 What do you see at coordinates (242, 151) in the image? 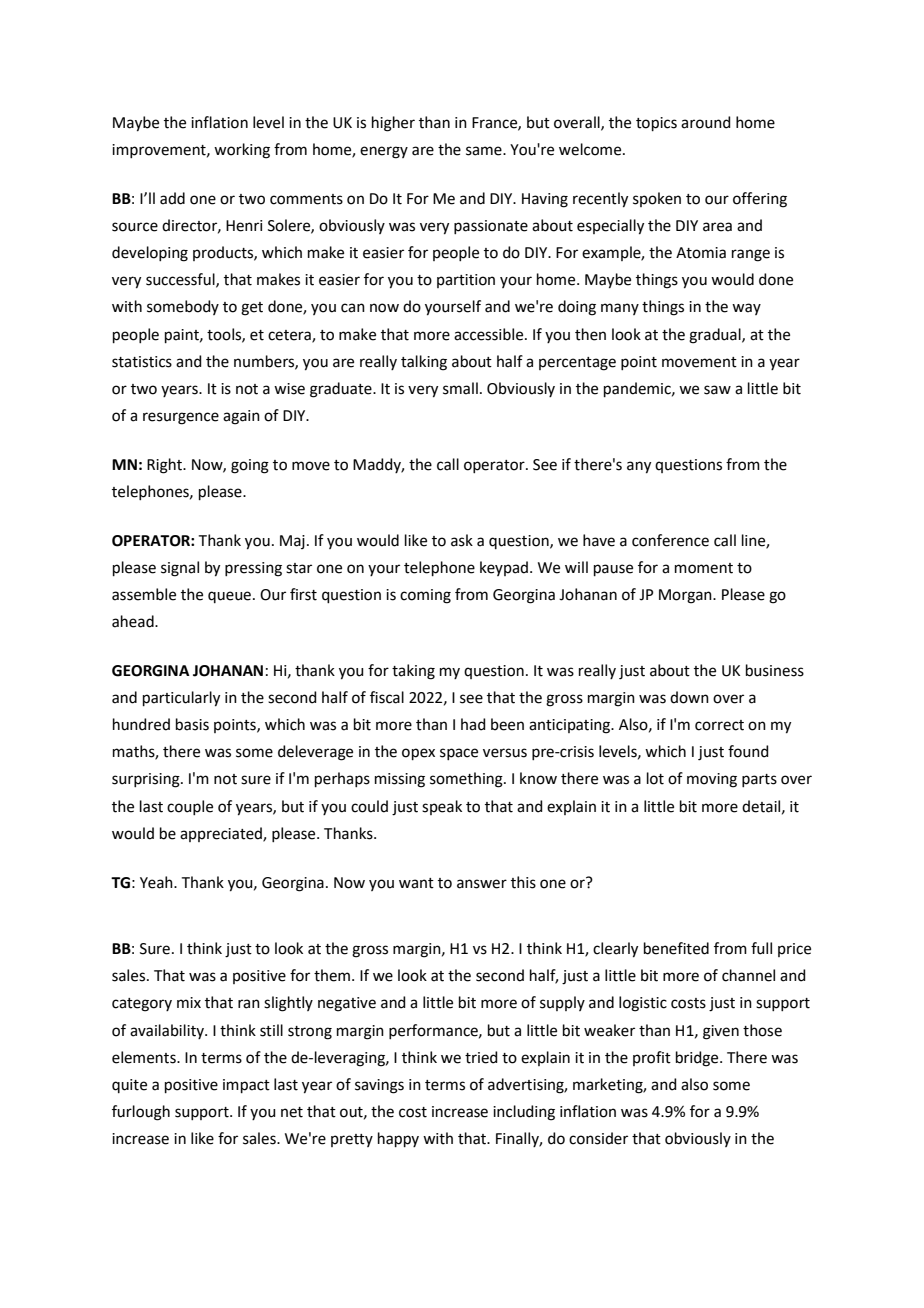
I see `working` at bounding box center [242, 151].
